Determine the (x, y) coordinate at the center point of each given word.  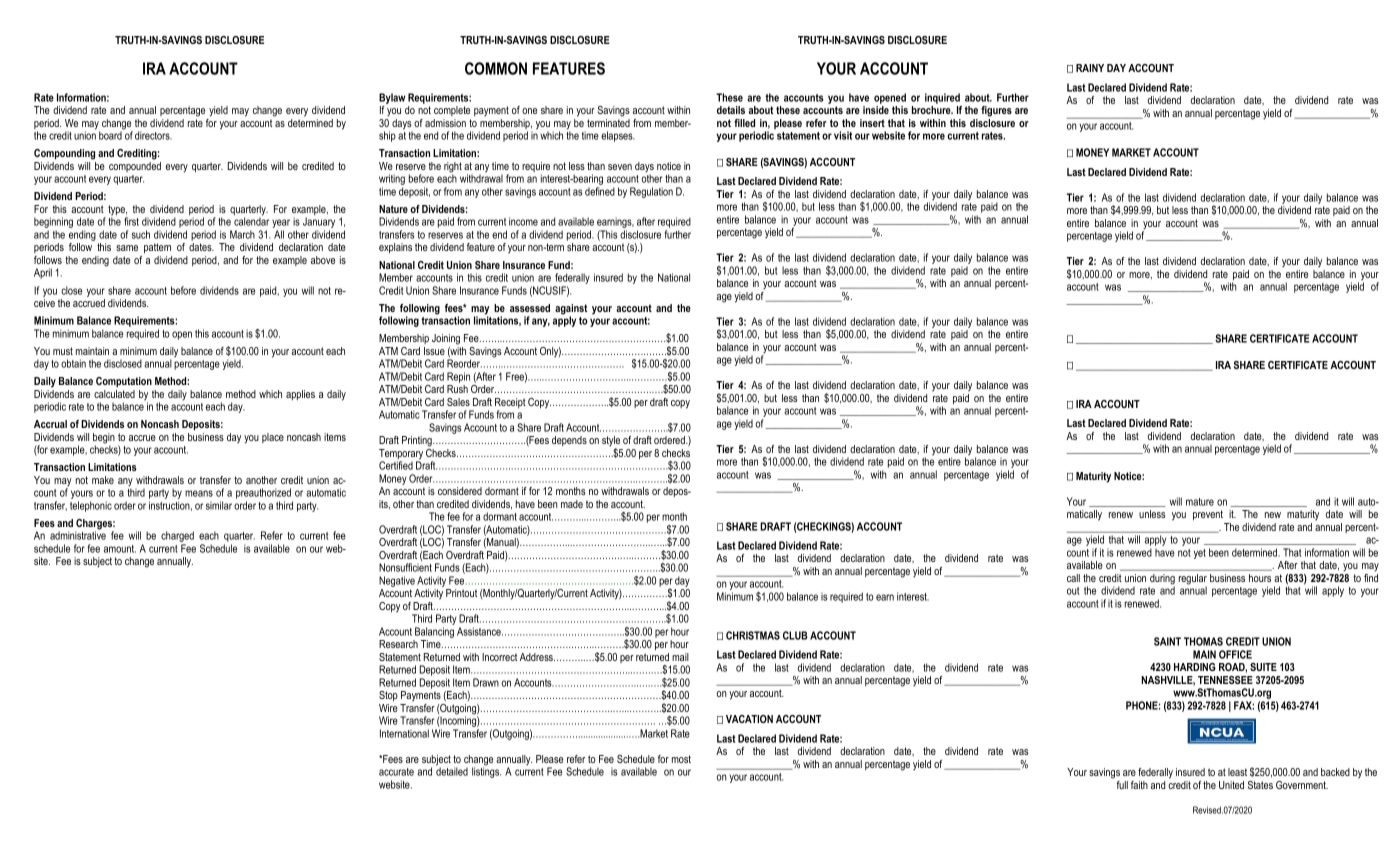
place (273, 438)
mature (1200, 502)
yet (1200, 554)
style (611, 442)
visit (843, 135)
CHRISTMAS (753, 635)
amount (120, 549)
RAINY (1090, 68)
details (731, 110)
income (523, 221)
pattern (157, 248)
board (111, 134)
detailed (452, 770)
